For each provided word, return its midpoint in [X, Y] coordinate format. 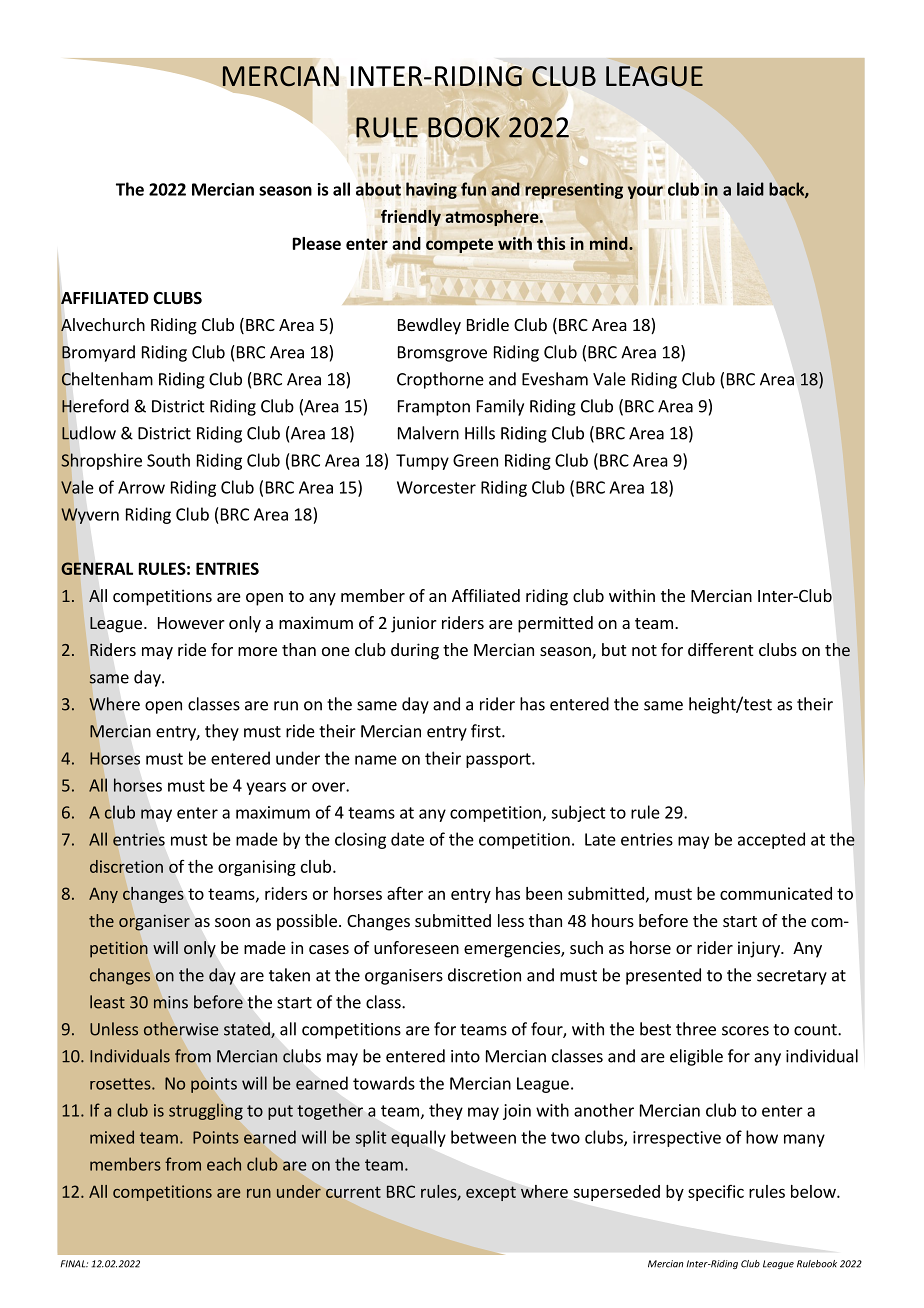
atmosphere [493, 218]
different [720, 649]
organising [257, 868]
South [168, 460]
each [224, 1164]
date [407, 839]
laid [750, 189]
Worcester [436, 487]
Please [317, 243]
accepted [771, 840]
